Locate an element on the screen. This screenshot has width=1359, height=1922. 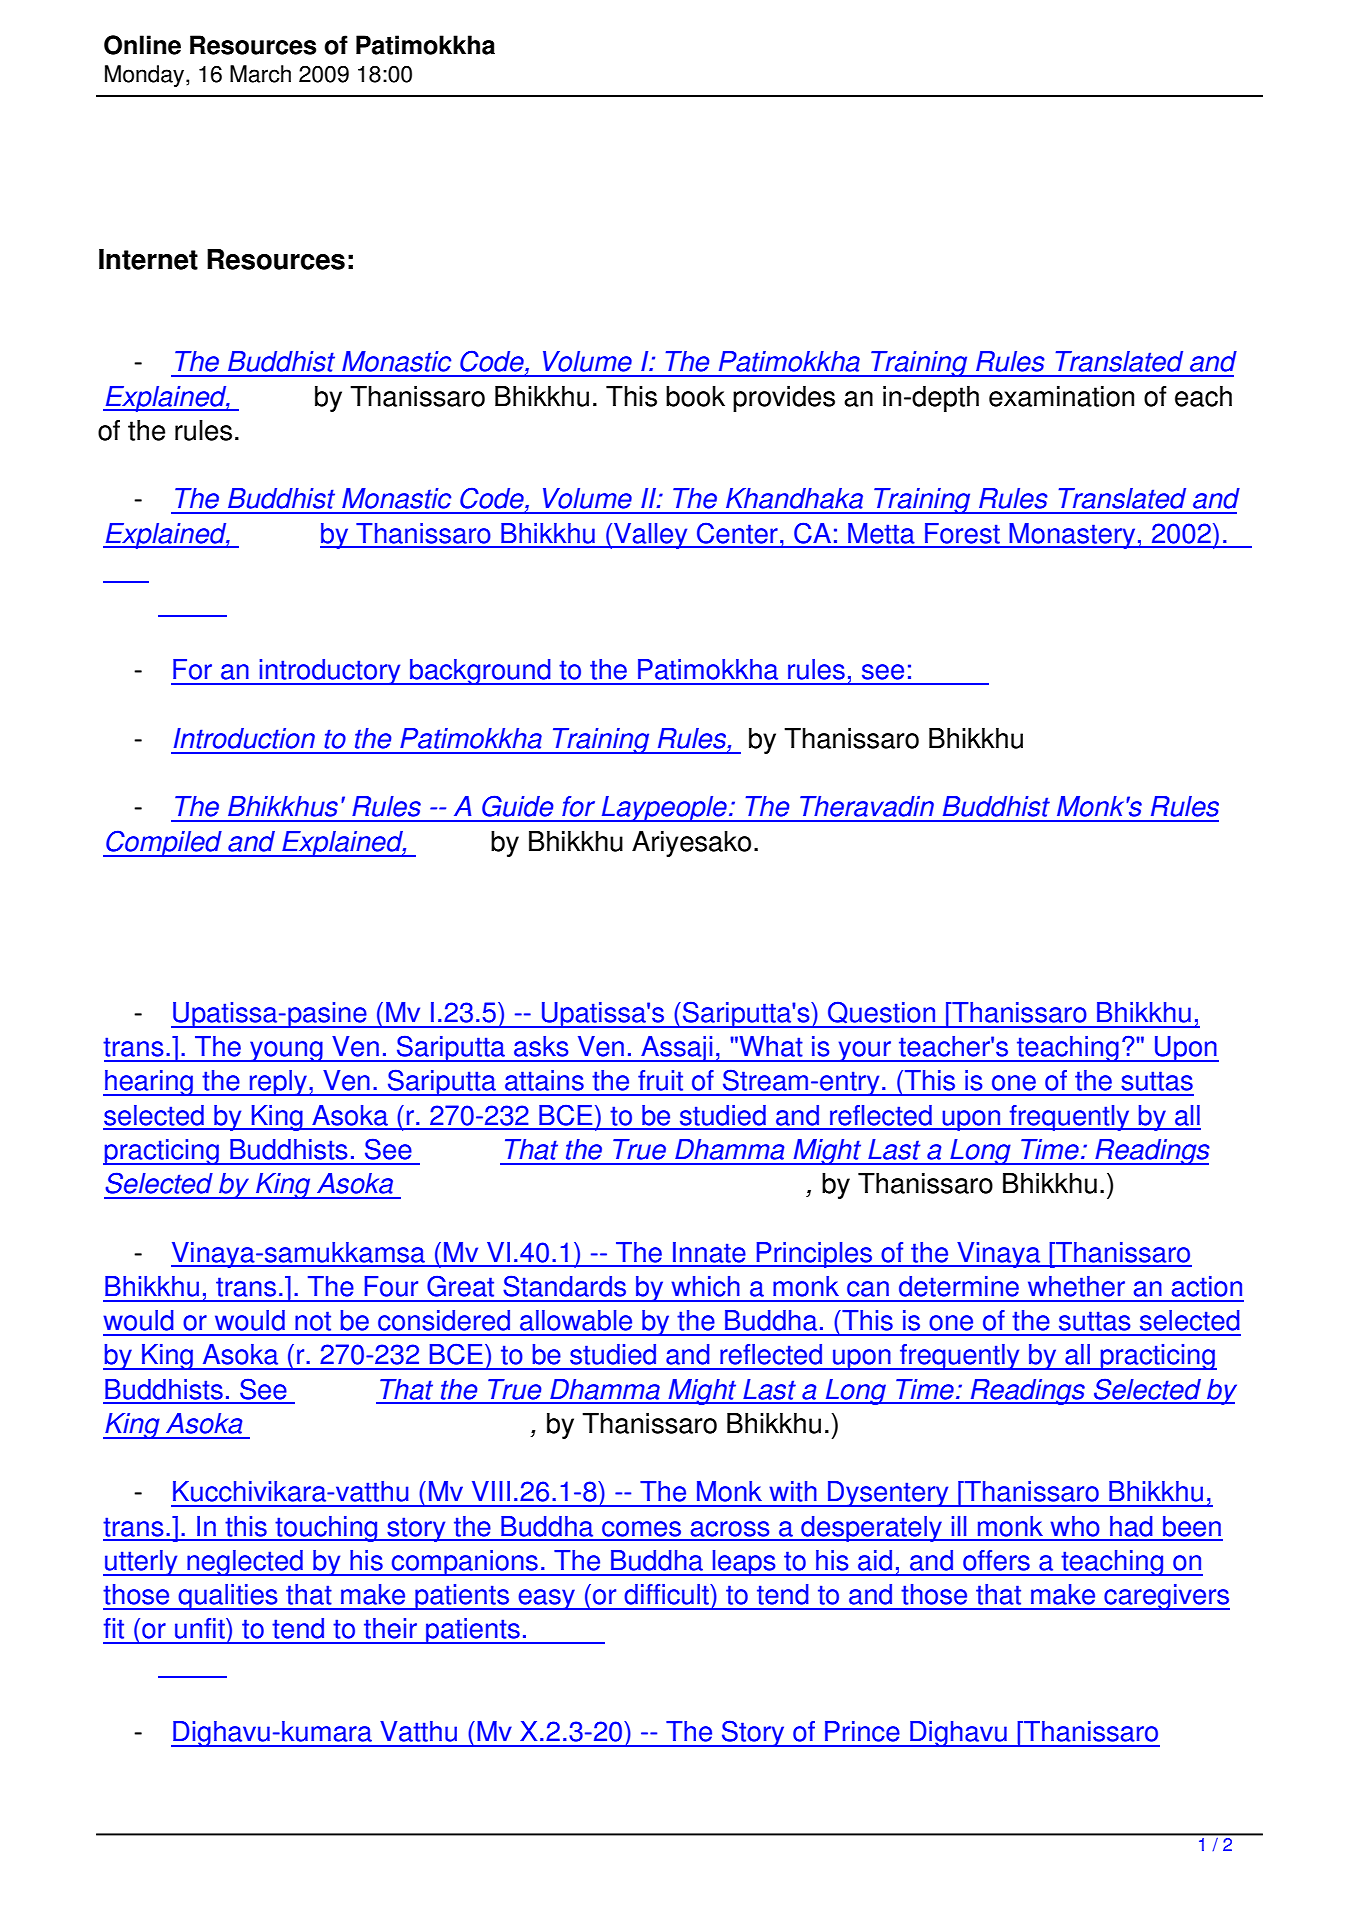
Monastery is located at coordinates (1073, 536).
